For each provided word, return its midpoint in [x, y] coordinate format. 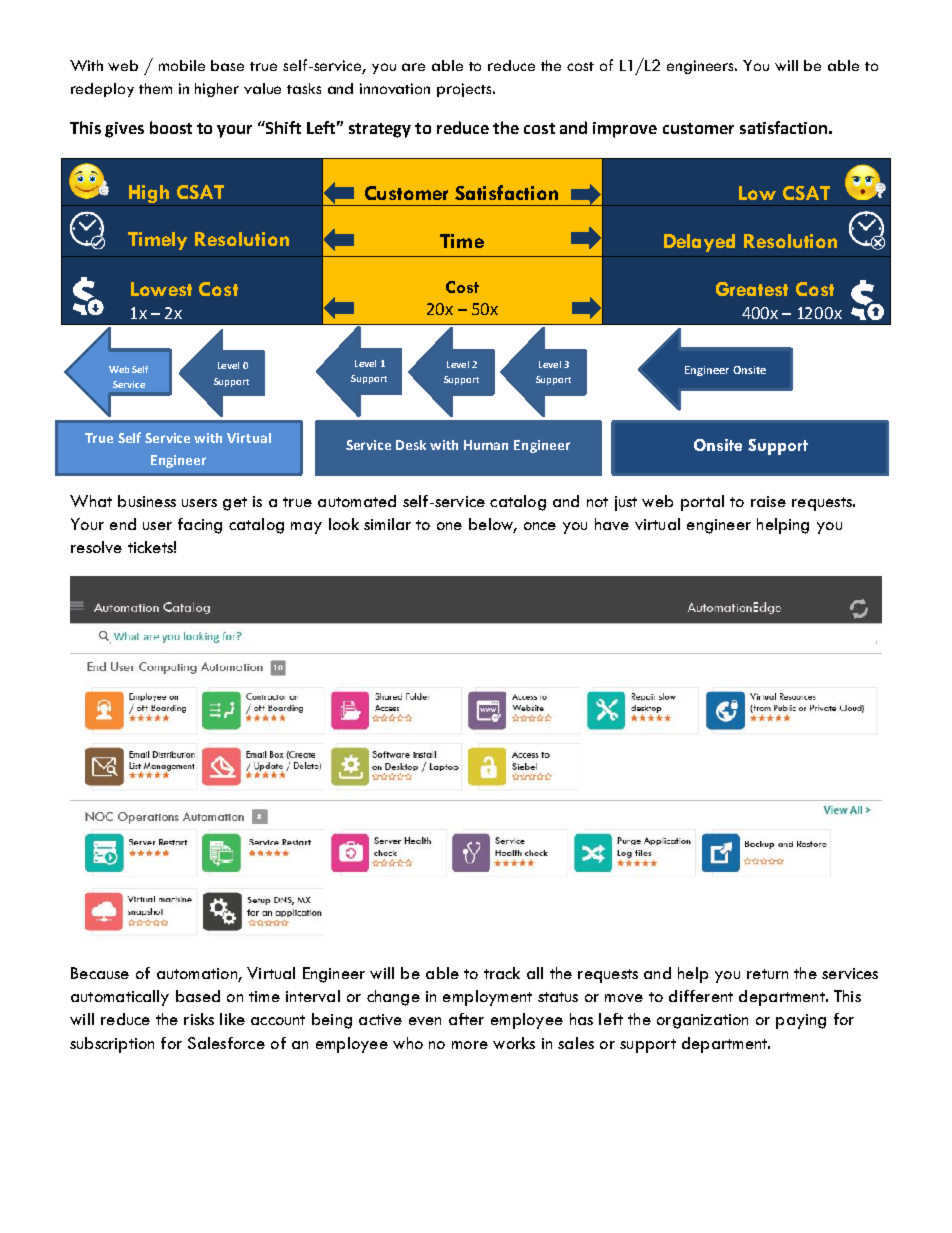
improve [625, 130]
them [155, 88]
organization [702, 1021]
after [466, 1019]
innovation [395, 88]
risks [199, 1019]
